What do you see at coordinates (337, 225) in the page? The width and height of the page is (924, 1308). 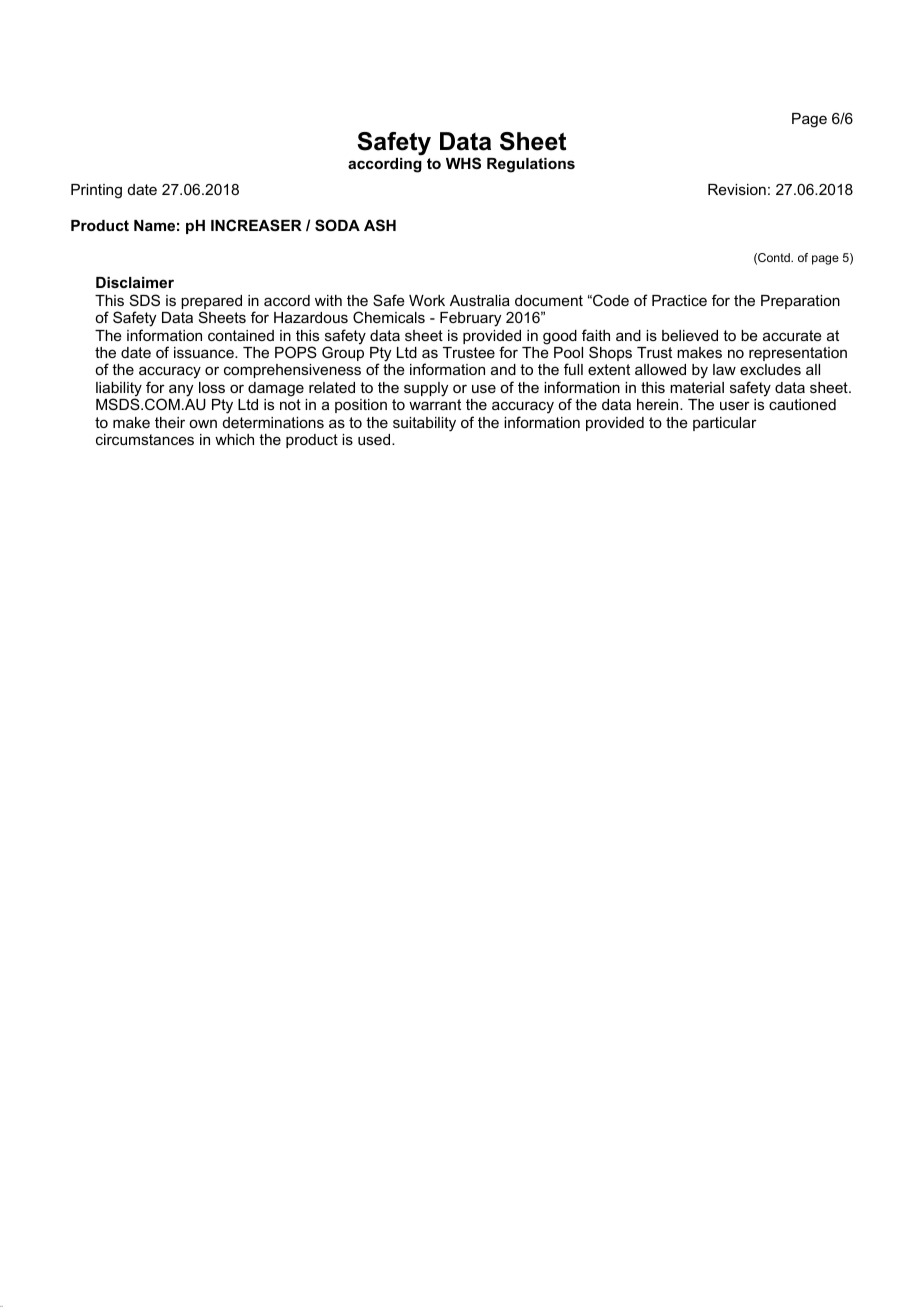 I see `SODA` at bounding box center [337, 225].
